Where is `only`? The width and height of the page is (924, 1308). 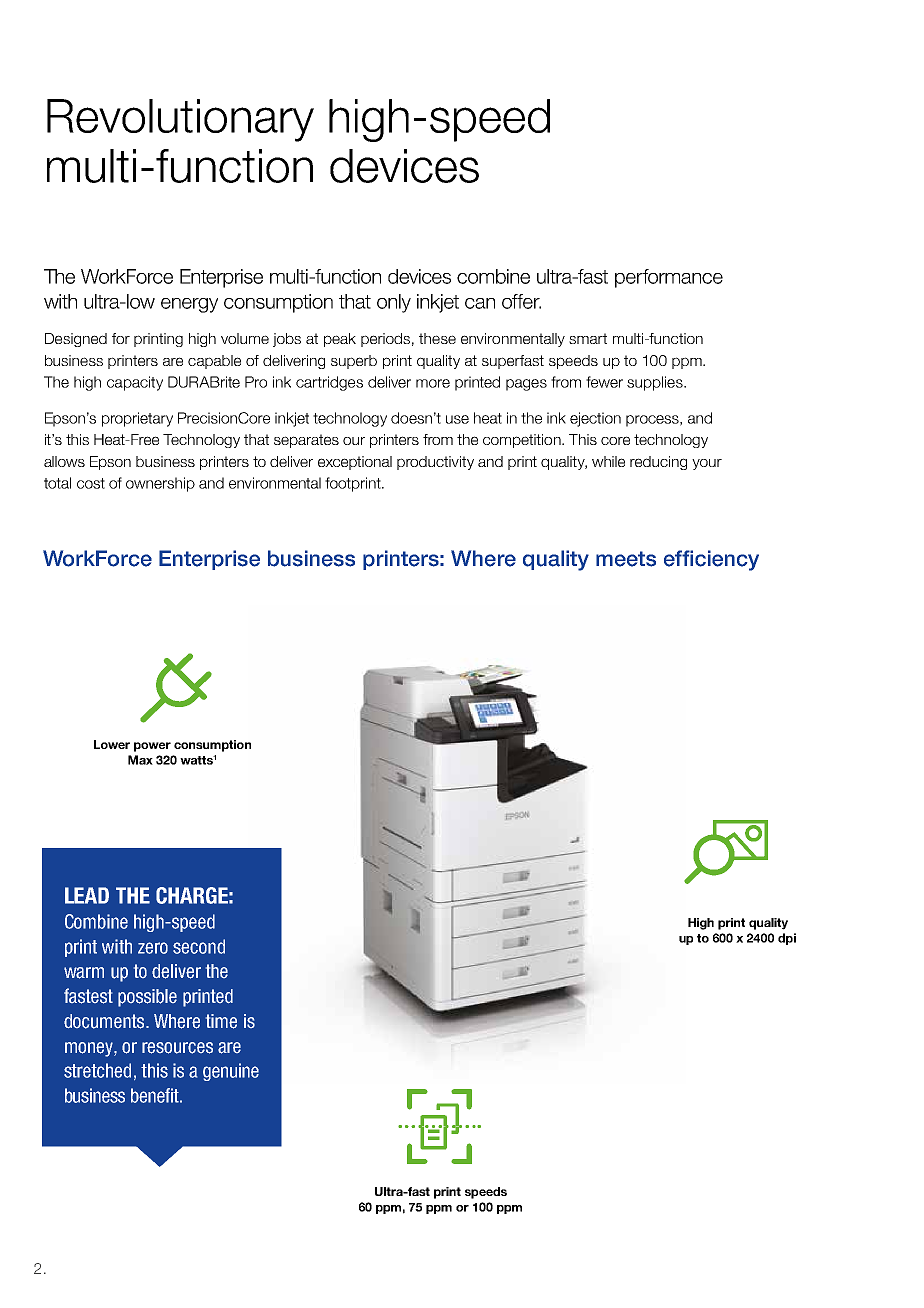
only is located at coordinates (394, 303).
